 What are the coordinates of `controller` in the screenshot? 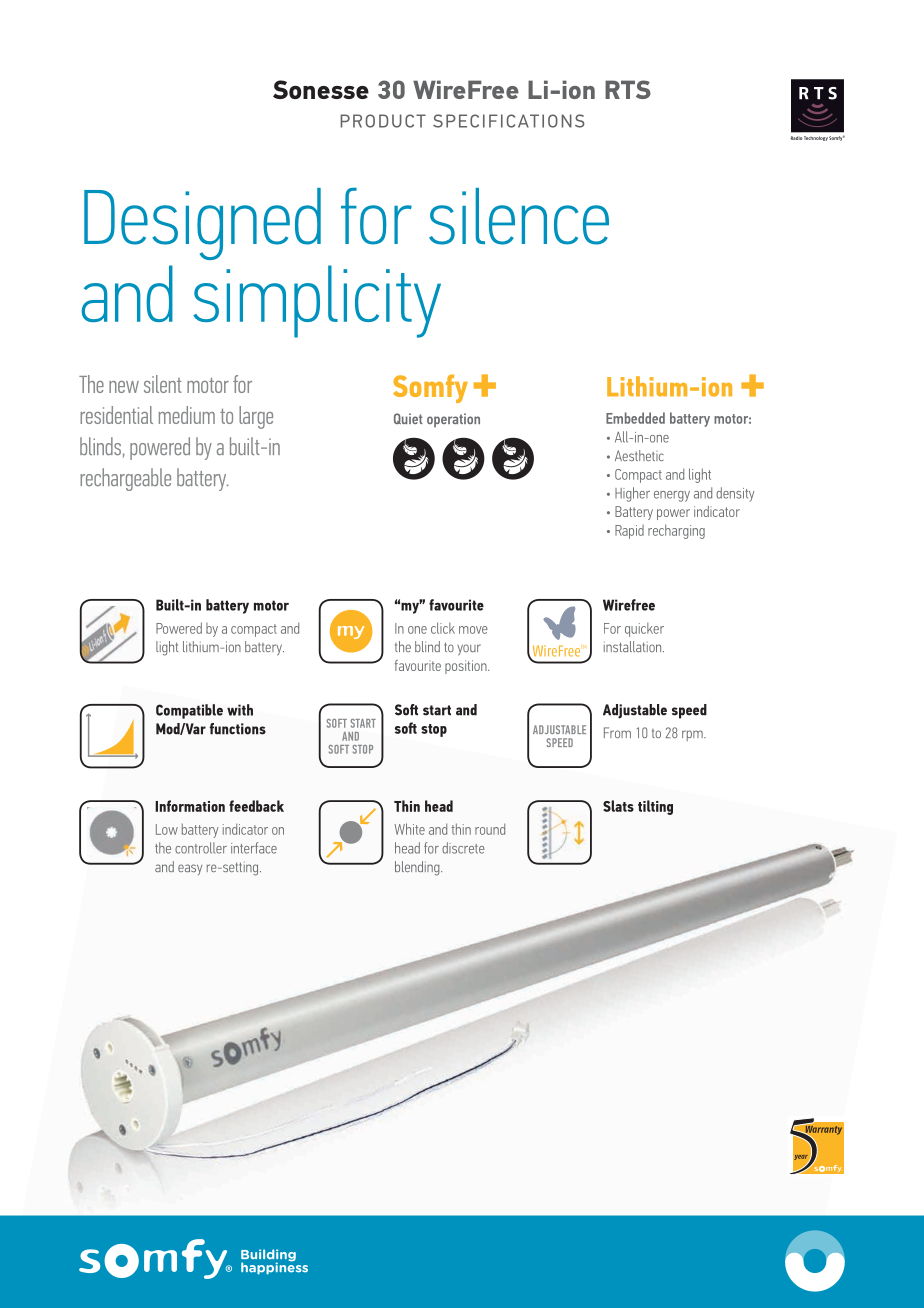 It's located at (201, 848).
